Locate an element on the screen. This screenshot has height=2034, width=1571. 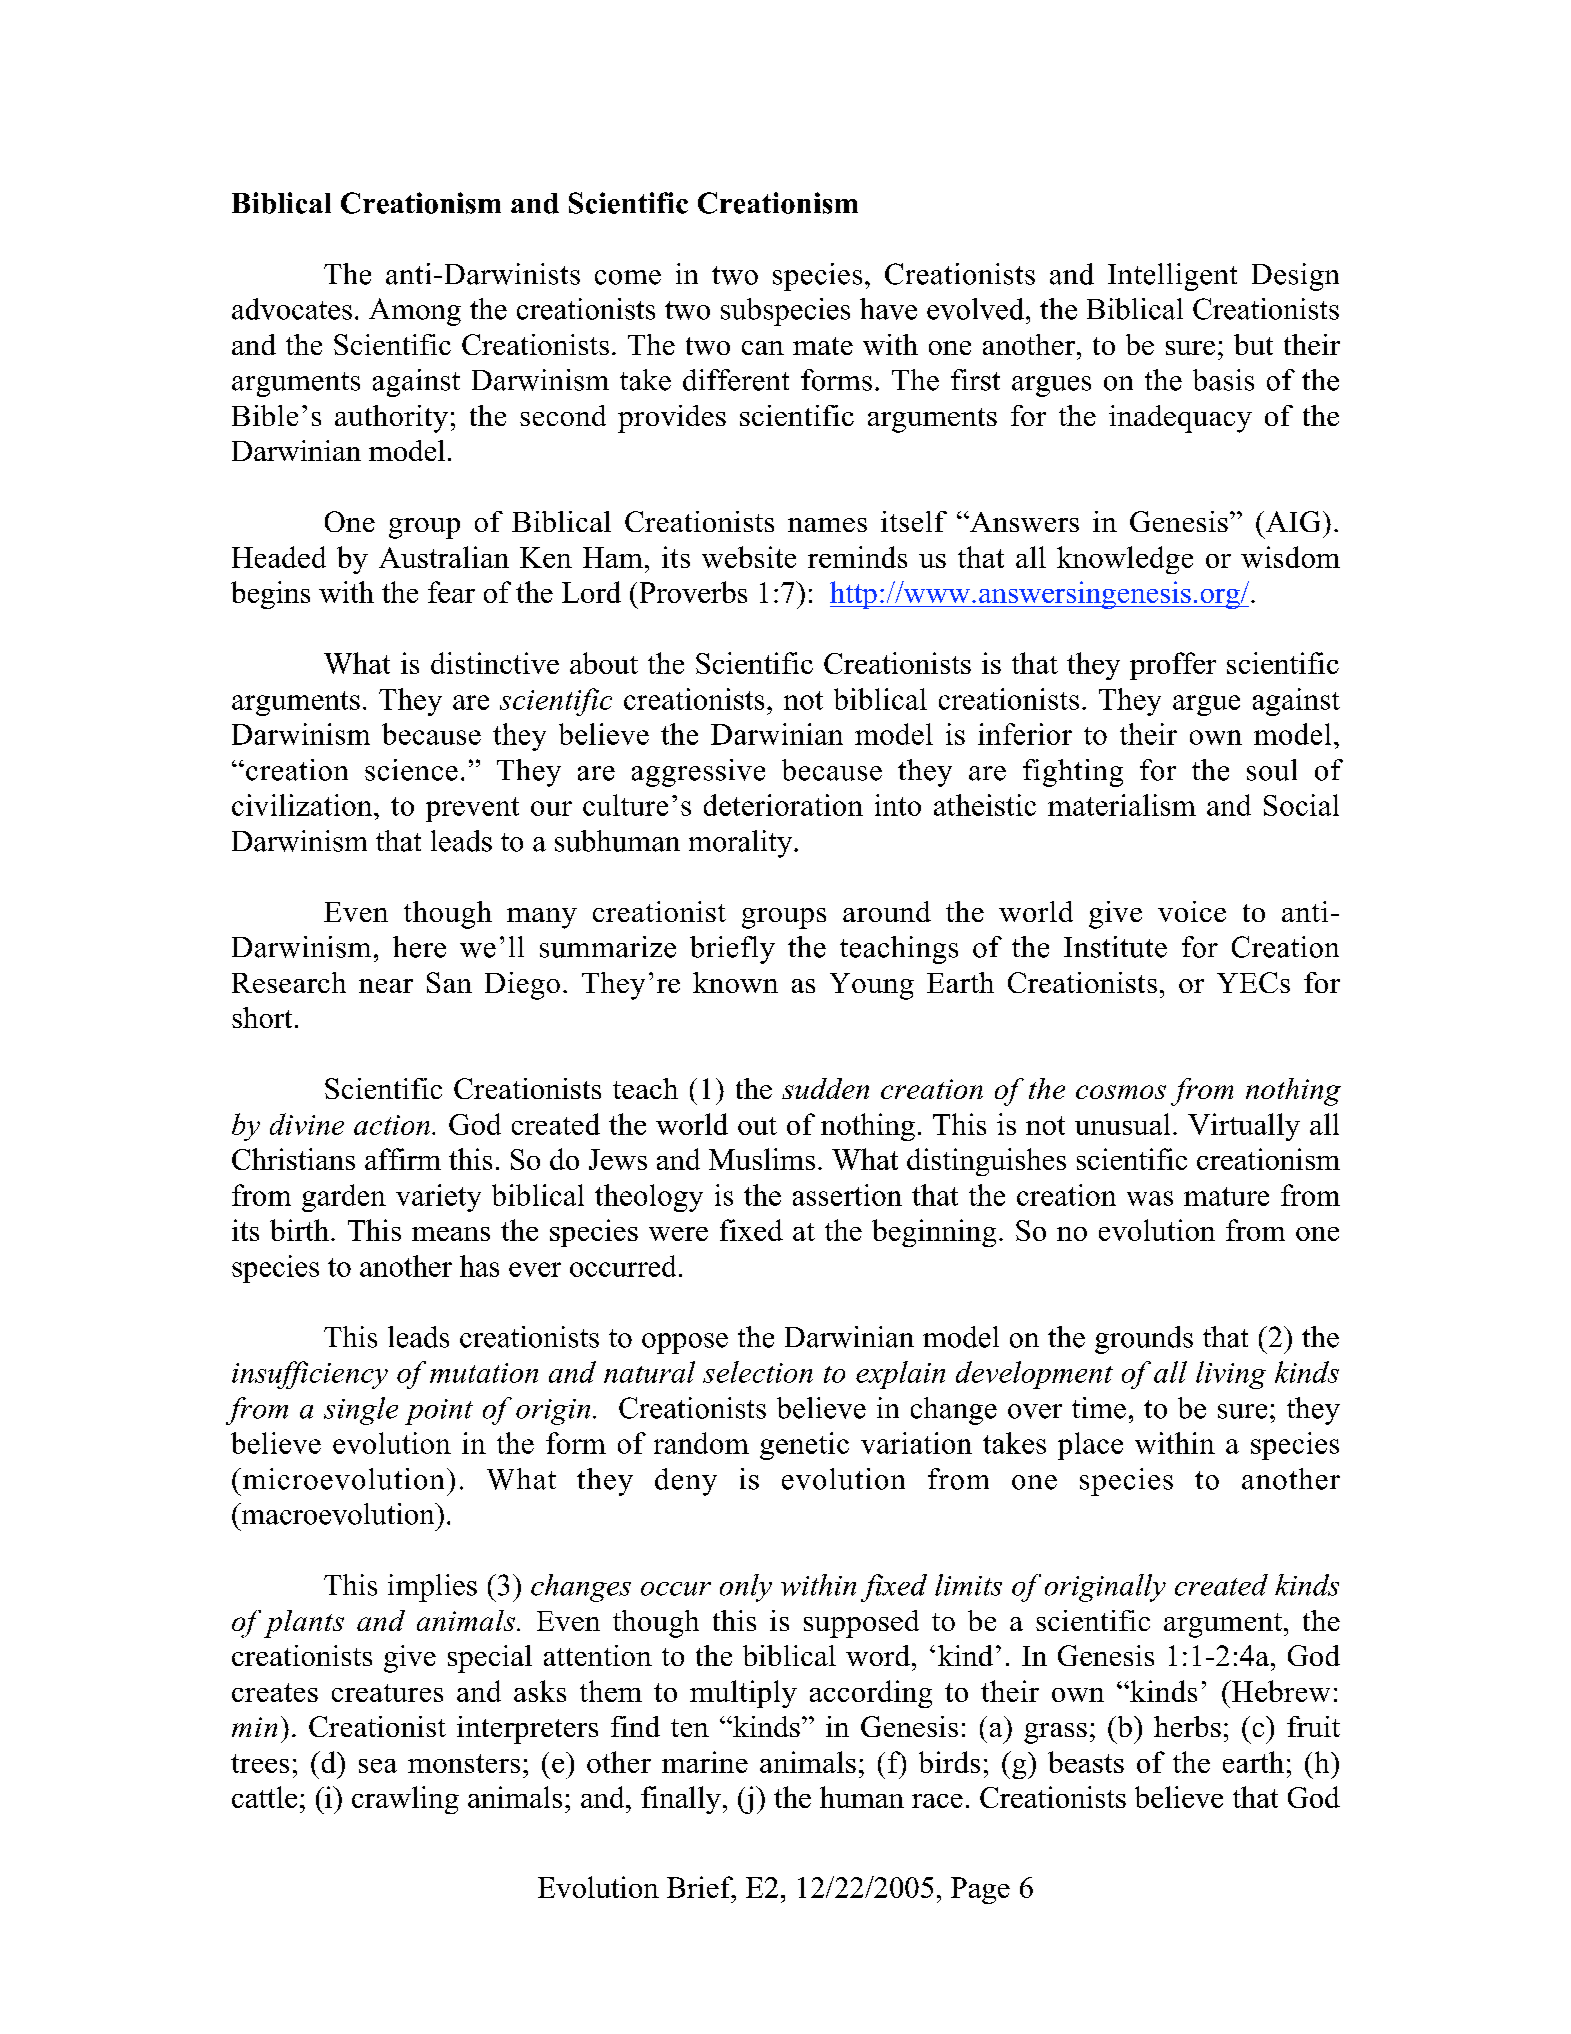
action is located at coordinates (392, 1125).
